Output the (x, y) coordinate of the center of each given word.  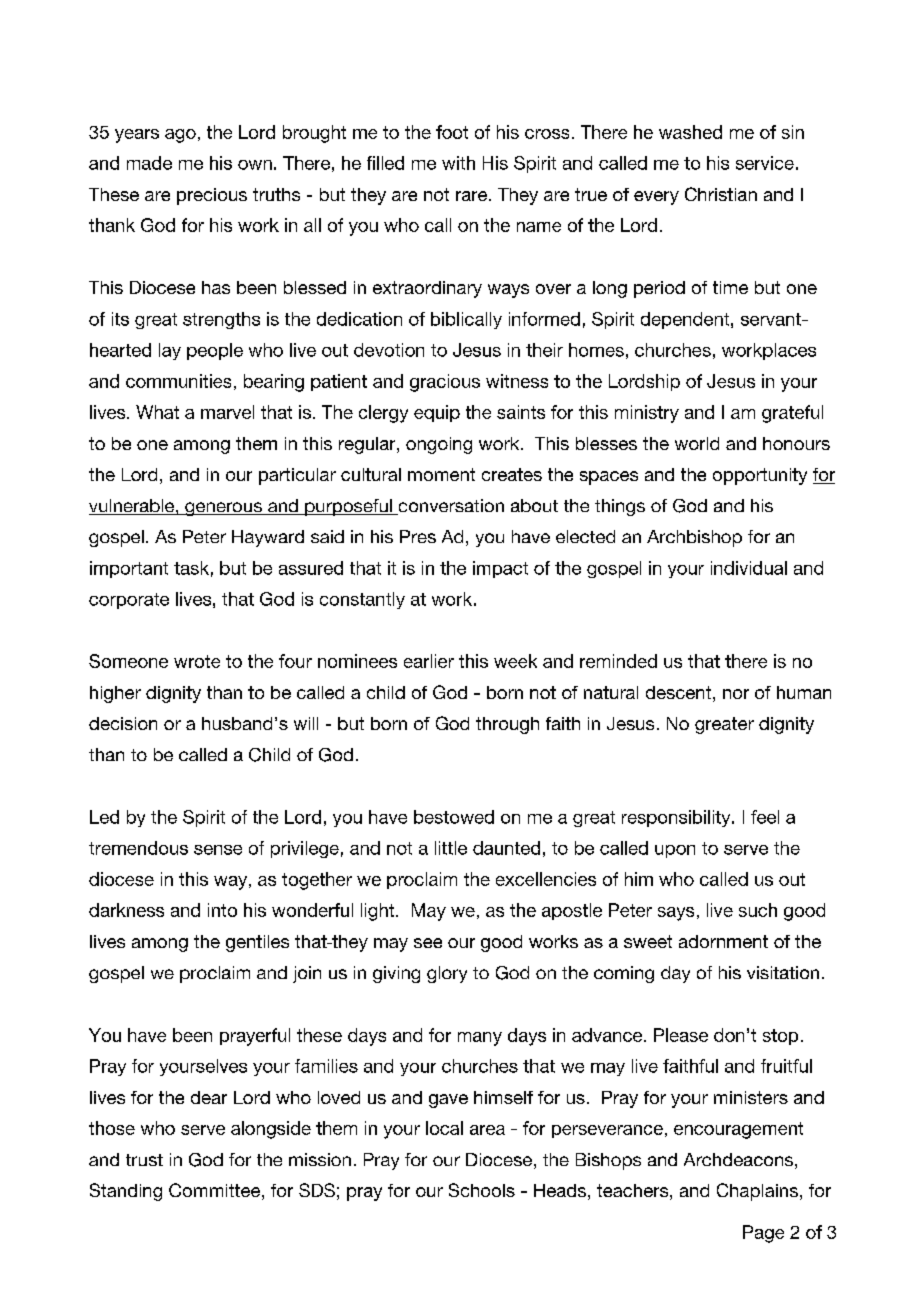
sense (218, 850)
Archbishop (694, 538)
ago (180, 136)
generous (223, 509)
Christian (721, 194)
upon (675, 851)
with (458, 163)
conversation (450, 507)
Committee (214, 1190)
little (451, 848)
